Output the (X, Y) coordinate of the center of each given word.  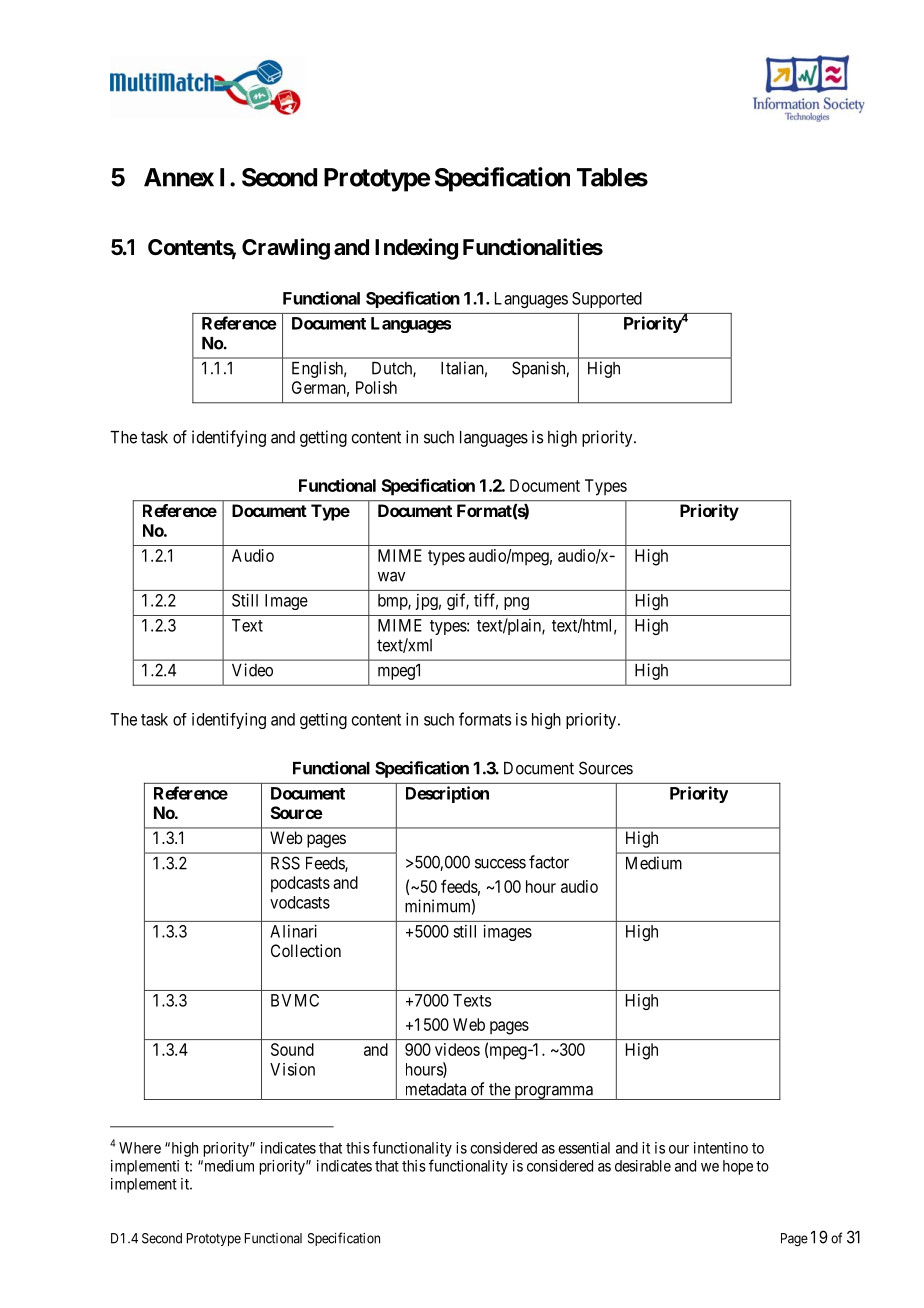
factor (549, 862)
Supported (607, 300)
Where (140, 1148)
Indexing (416, 249)
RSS (285, 863)
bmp (393, 602)
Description (447, 794)
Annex (179, 177)
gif (458, 601)
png (516, 603)
